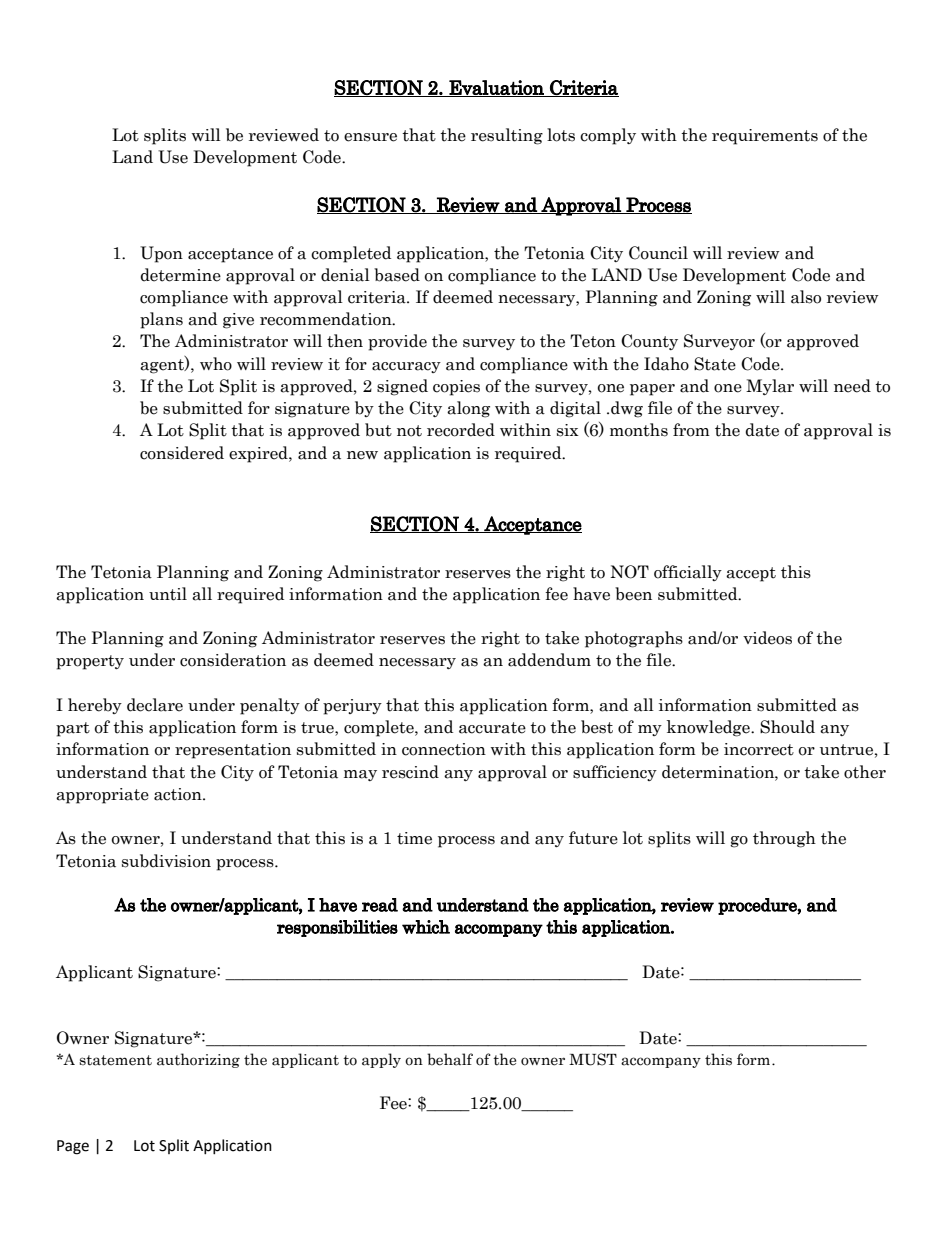 The width and height of the page is (952, 1233). I want to click on behalf, so click(450, 1059).
